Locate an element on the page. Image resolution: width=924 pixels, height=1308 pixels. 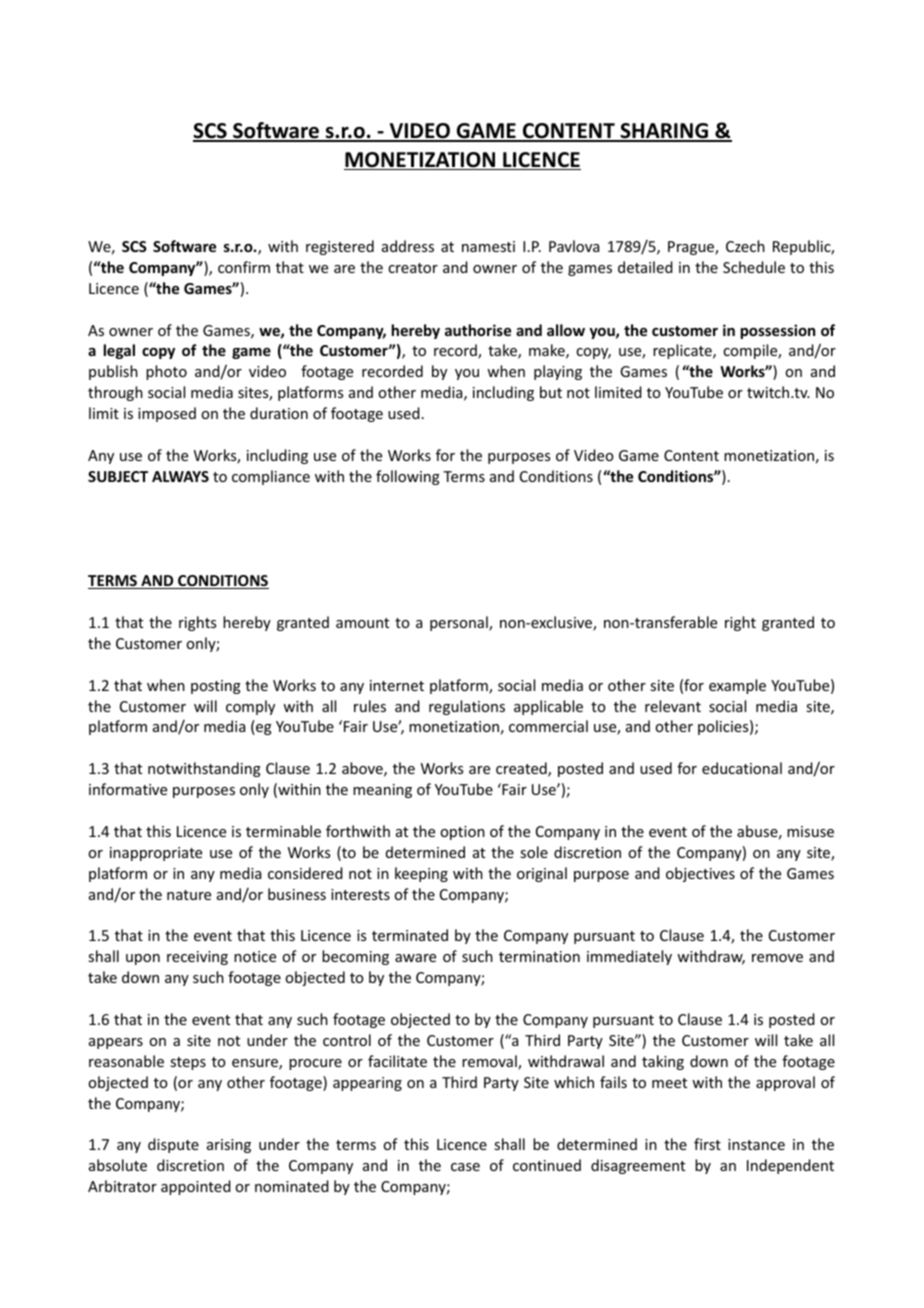
objectives is located at coordinates (700, 874).
